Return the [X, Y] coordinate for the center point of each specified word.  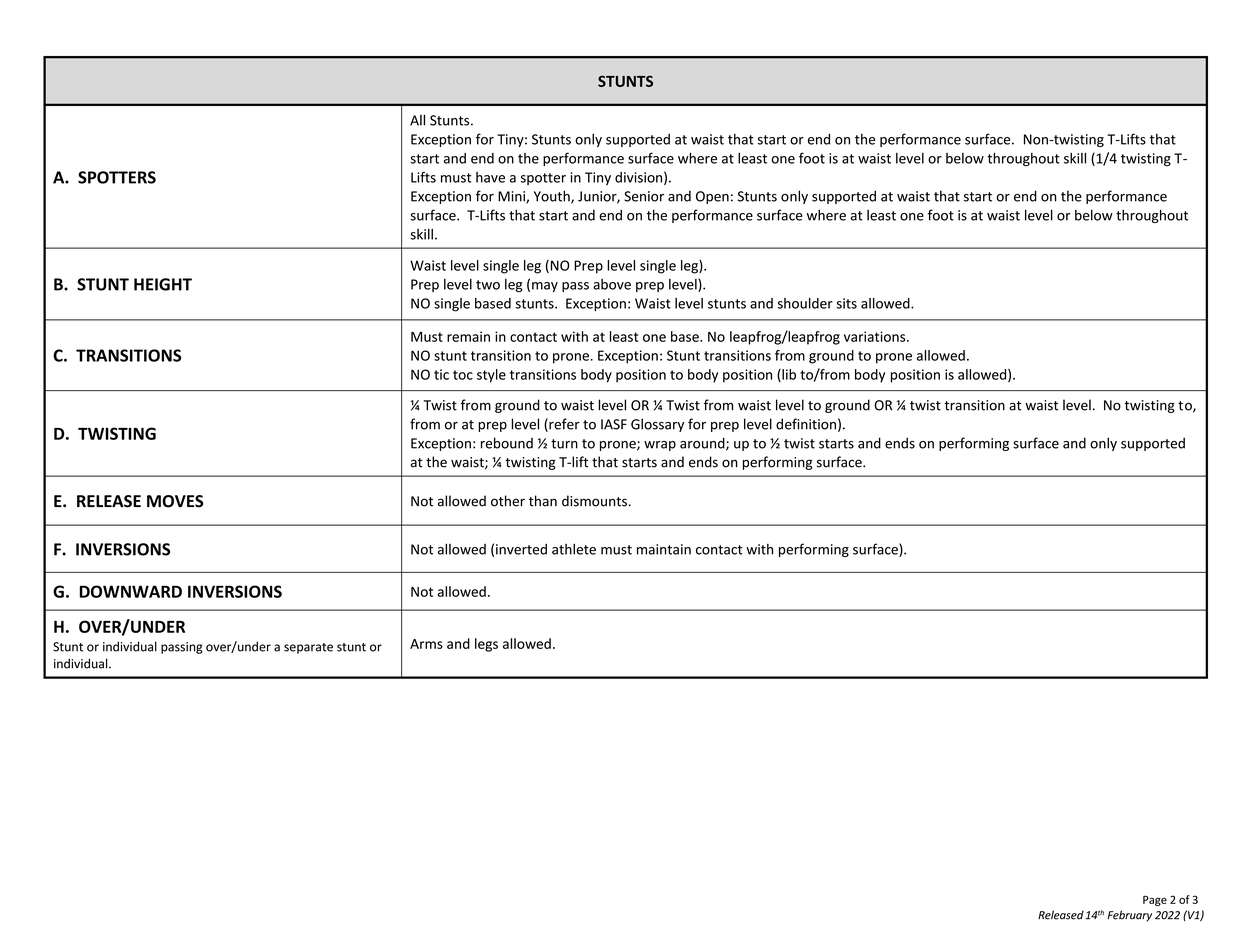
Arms [426, 644]
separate [308, 648]
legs [486, 645]
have [490, 177]
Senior [644, 196]
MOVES [175, 501]
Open [712, 197]
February [1129, 916]
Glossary [657, 425]
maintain [664, 549]
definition [806, 424]
